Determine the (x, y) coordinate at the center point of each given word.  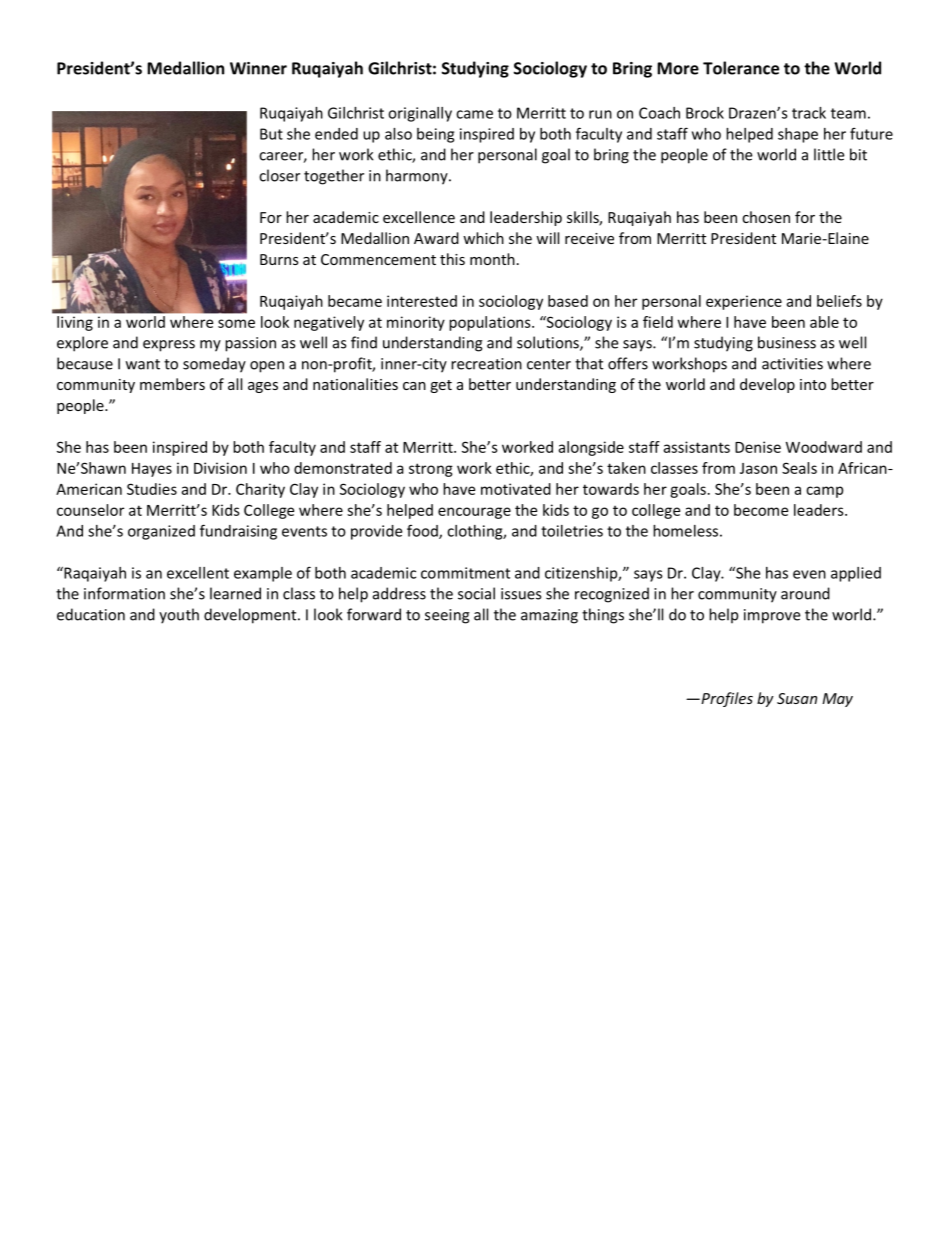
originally (420, 114)
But (271, 134)
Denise (758, 447)
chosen (766, 217)
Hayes (152, 470)
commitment (465, 573)
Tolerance (741, 68)
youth (179, 616)
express (169, 346)
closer (279, 175)
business (787, 342)
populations (491, 323)
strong (431, 470)
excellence (419, 217)
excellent (198, 573)
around (805, 593)
